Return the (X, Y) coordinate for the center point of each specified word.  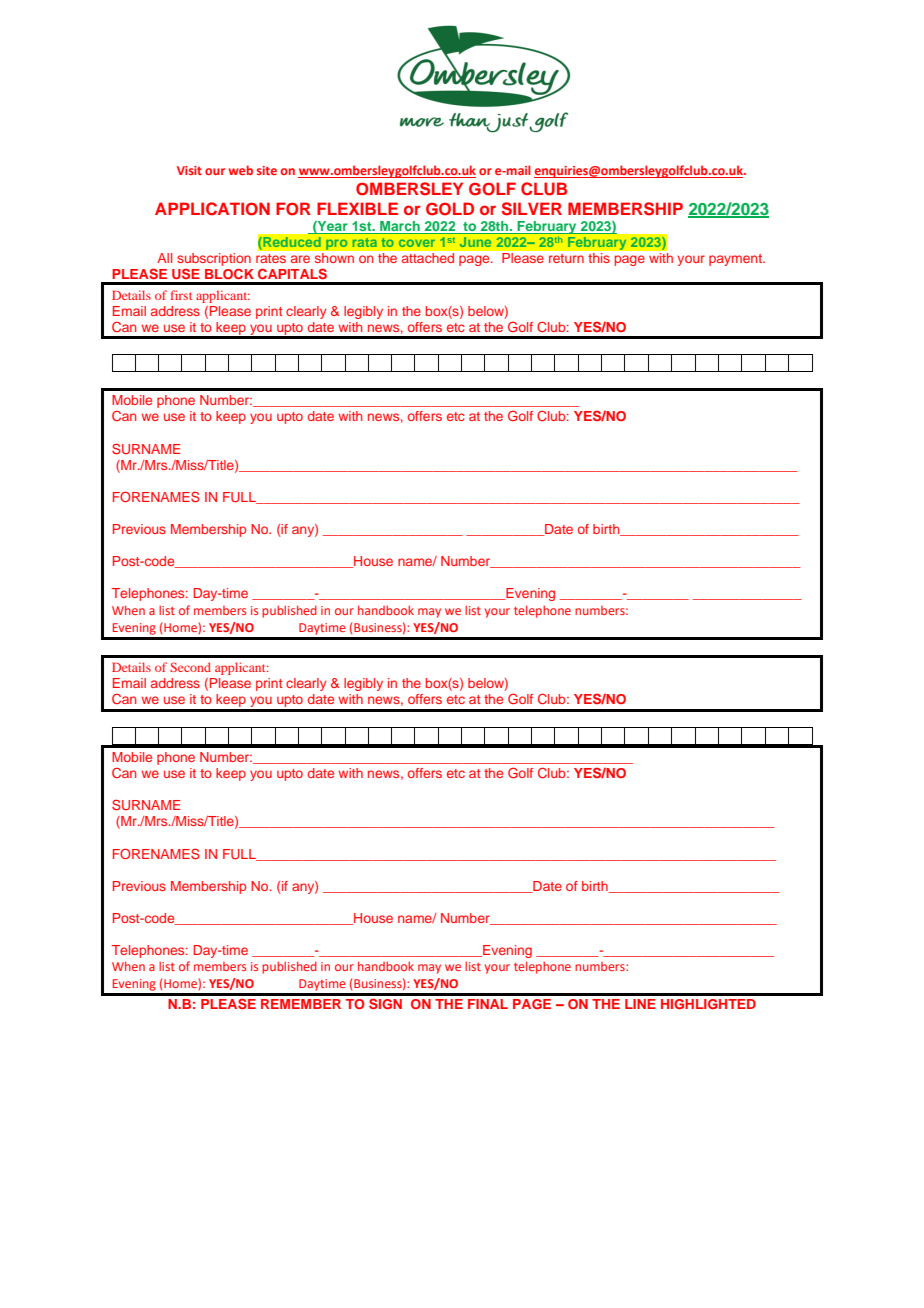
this (599, 258)
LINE (640, 1004)
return (566, 258)
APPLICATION (212, 209)
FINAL (488, 1004)
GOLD (450, 209)
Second (190, 667)
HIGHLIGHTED (708, 1004)
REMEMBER (301, 1004)
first (181, 295)
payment (736, 260)
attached (428, 258)
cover (417, 243)
